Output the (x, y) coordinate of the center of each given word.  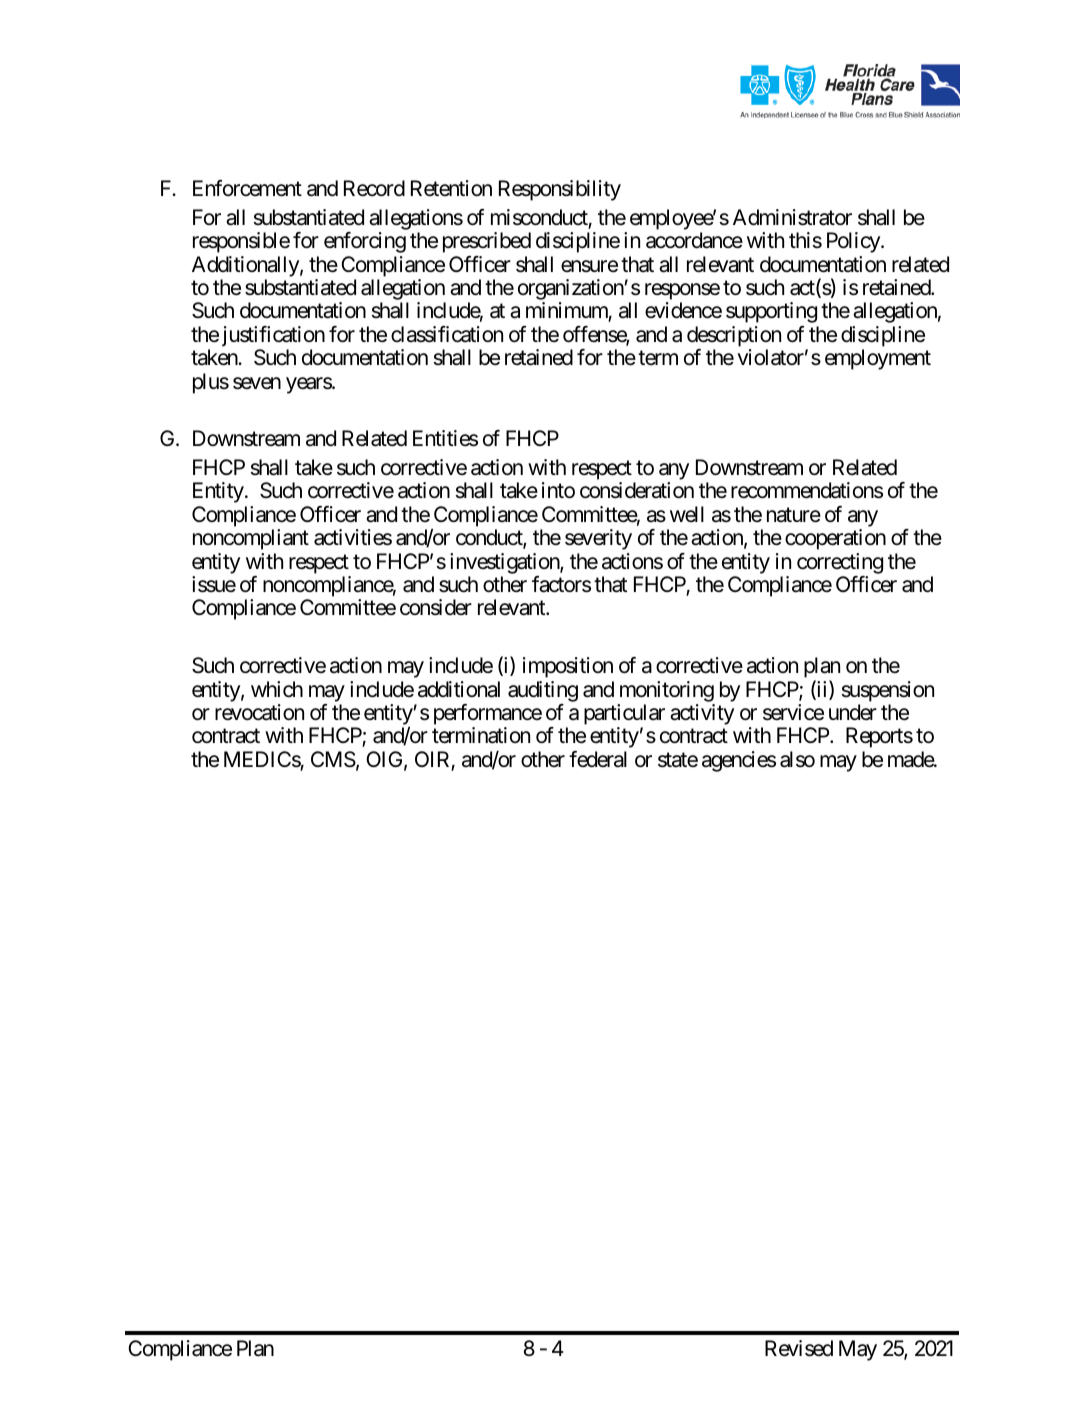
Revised (799, 1348)
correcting (840, 563)
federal (598, 759)
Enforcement (247, 188)
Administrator (792, 217)
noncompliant (251, 539)
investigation (505, 563)
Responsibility (560, 190)
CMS (333, 759)
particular (624, 714)
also (797, 759)
